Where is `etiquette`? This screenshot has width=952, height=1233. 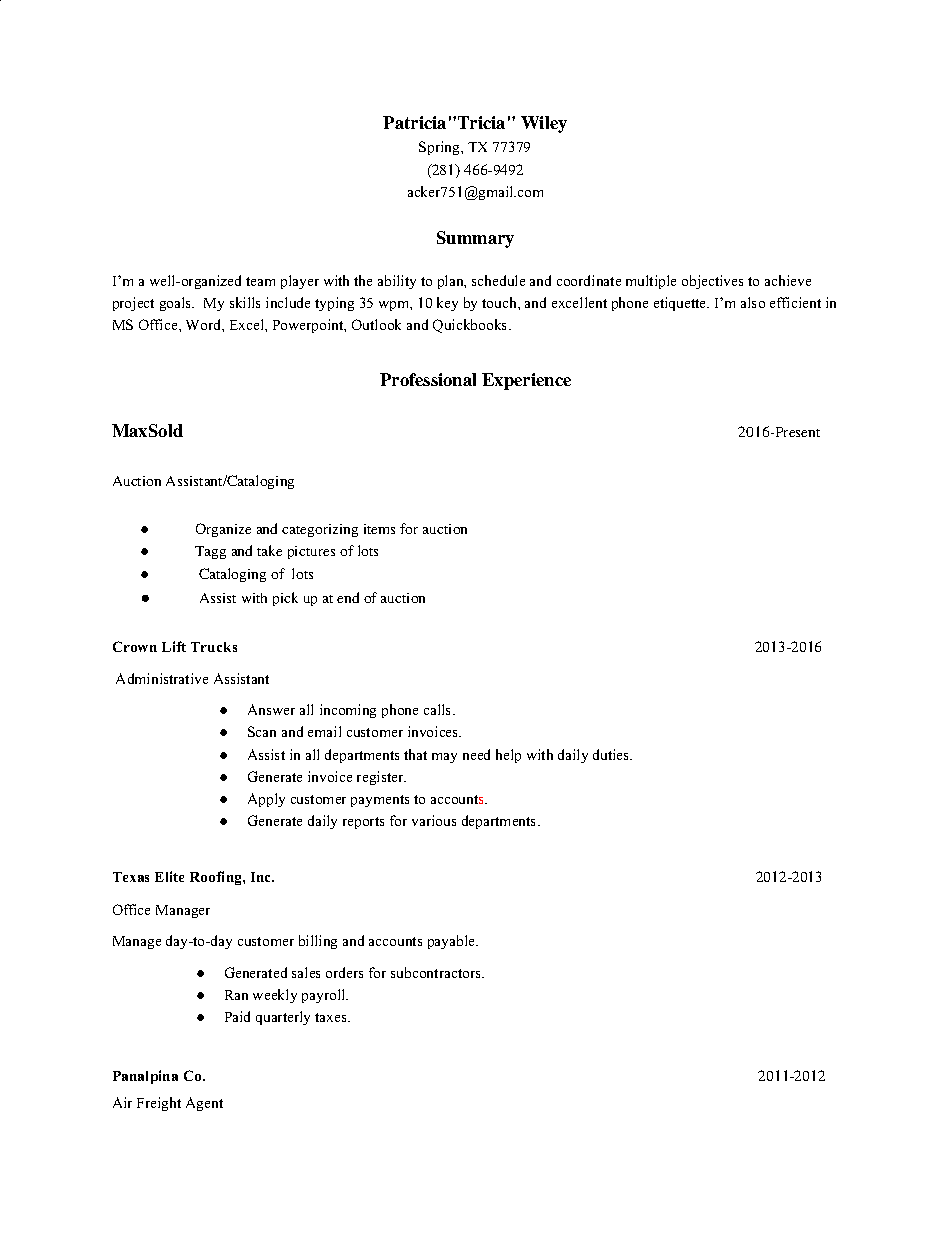
etiquette is located at coordinates (681, 304).
